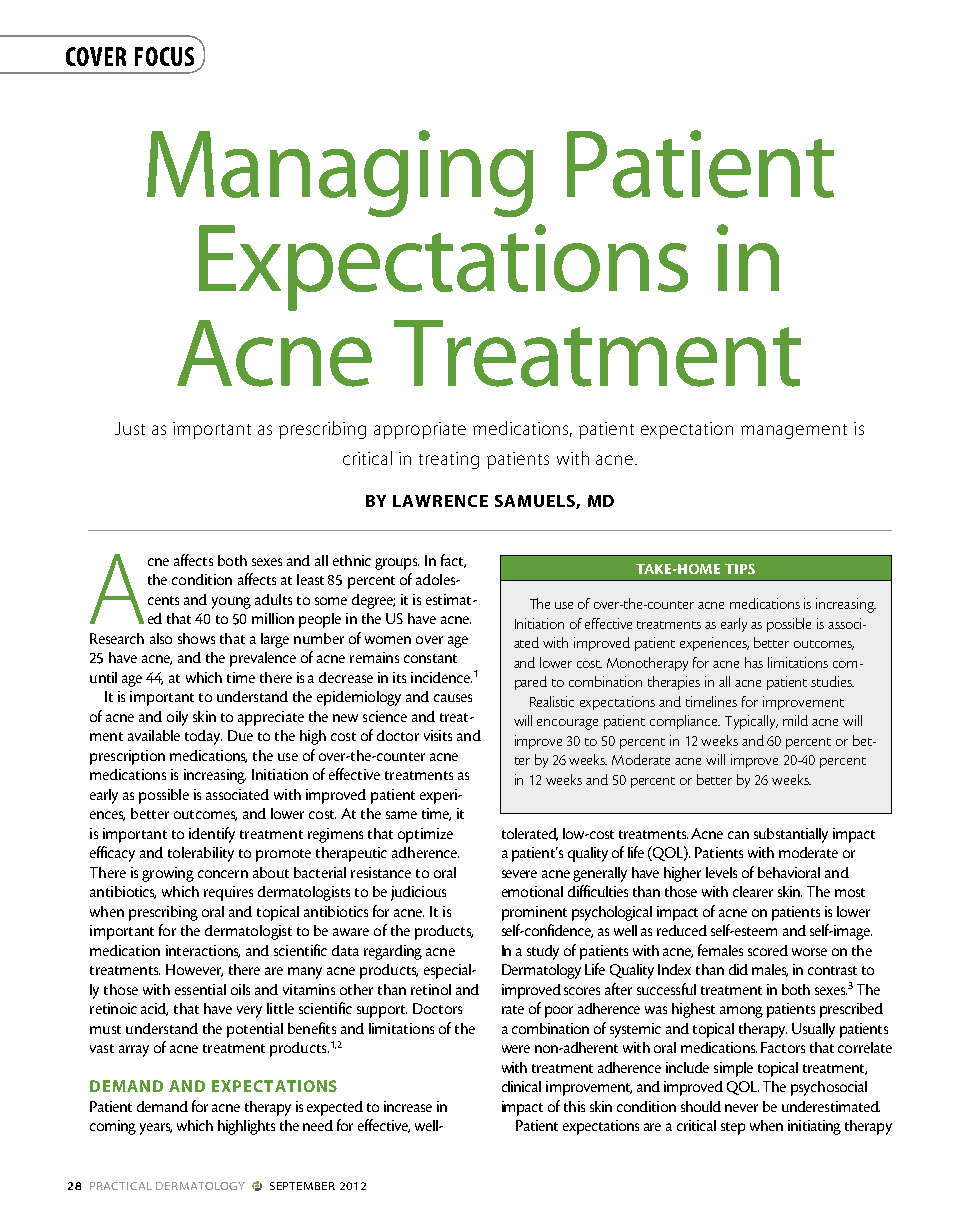  What do you see at coordinates (420, 430) in the document?
I see `appropriate` at bounding box center [420, 430].
